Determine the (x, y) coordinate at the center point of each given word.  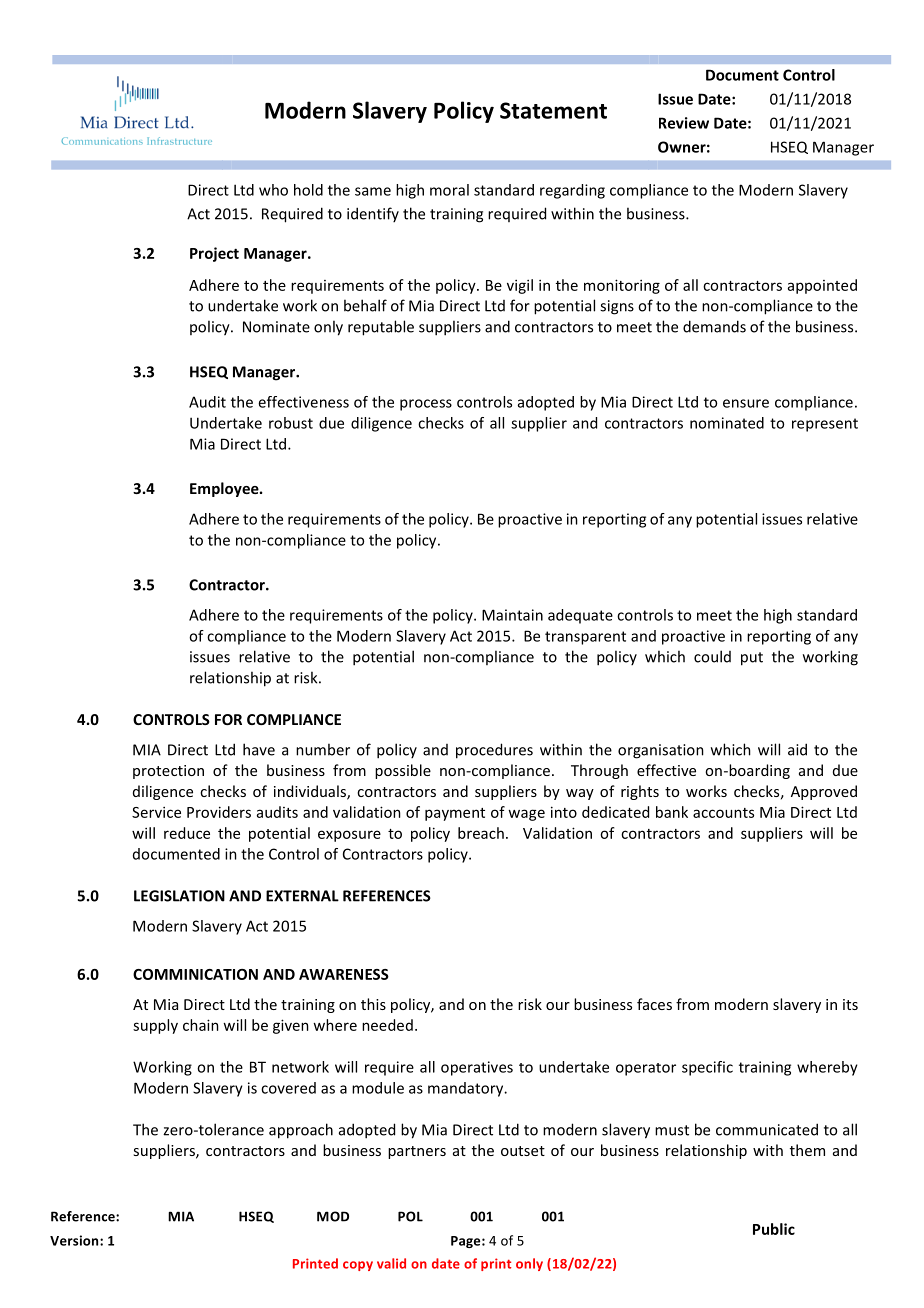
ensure (746, 403)
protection (168, 772)
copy (358, 1266)
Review (684, 123)
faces (654, 1004)
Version (75, 1240)
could (712, 656)
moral (449, 190)
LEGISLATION (179, 896)
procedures (494, 751)
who (273, 190)
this (373, 1004)
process (426, 405)
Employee (225, 489)
